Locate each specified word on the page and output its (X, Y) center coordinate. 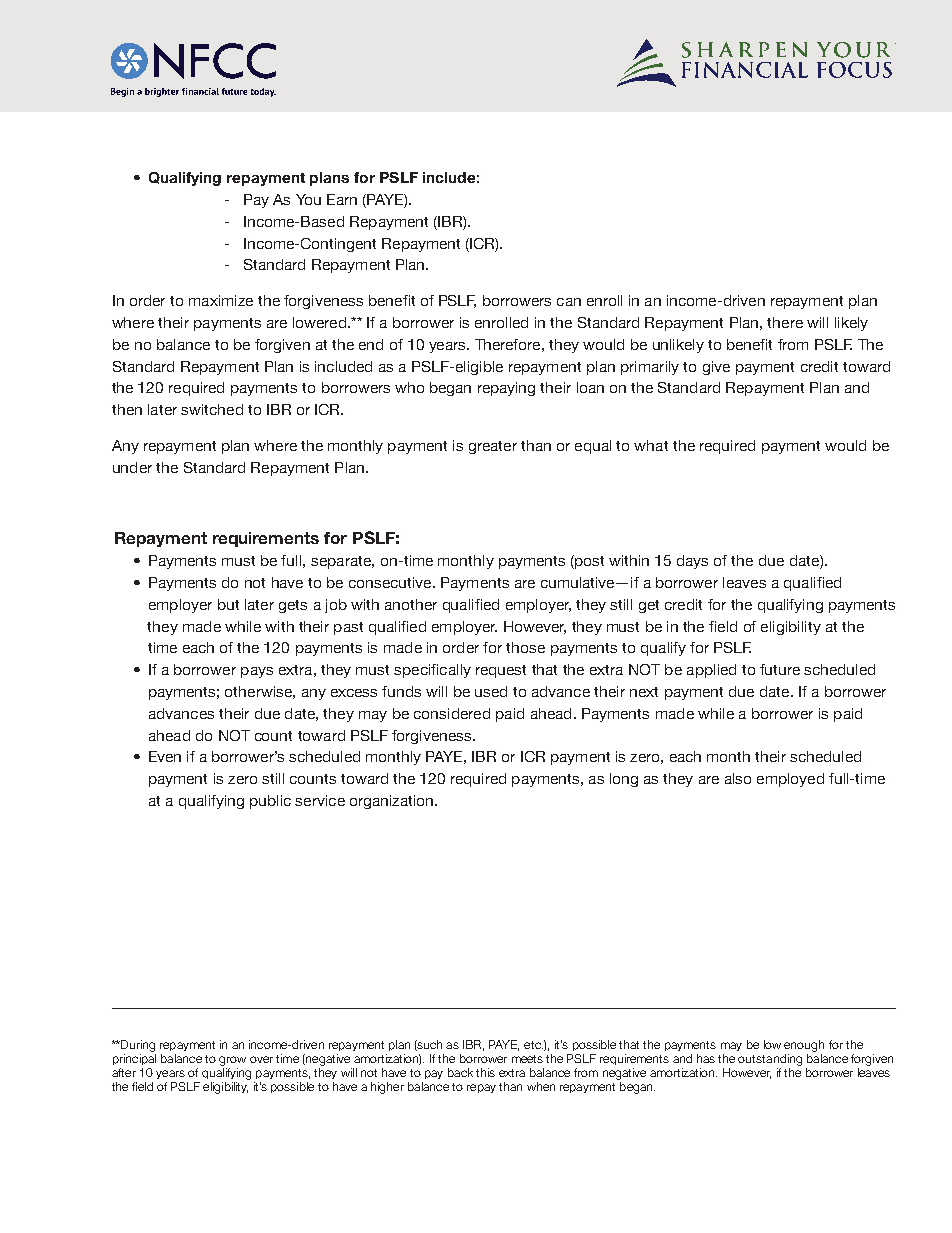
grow (232, 1061)
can (569, 302)
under (132, 467)
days (692, 562)
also (738, 778)
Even (165, 756)
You (308, 199)
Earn (342, 199)
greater (493, 447)
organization (393, 802)
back (460, 1072)
